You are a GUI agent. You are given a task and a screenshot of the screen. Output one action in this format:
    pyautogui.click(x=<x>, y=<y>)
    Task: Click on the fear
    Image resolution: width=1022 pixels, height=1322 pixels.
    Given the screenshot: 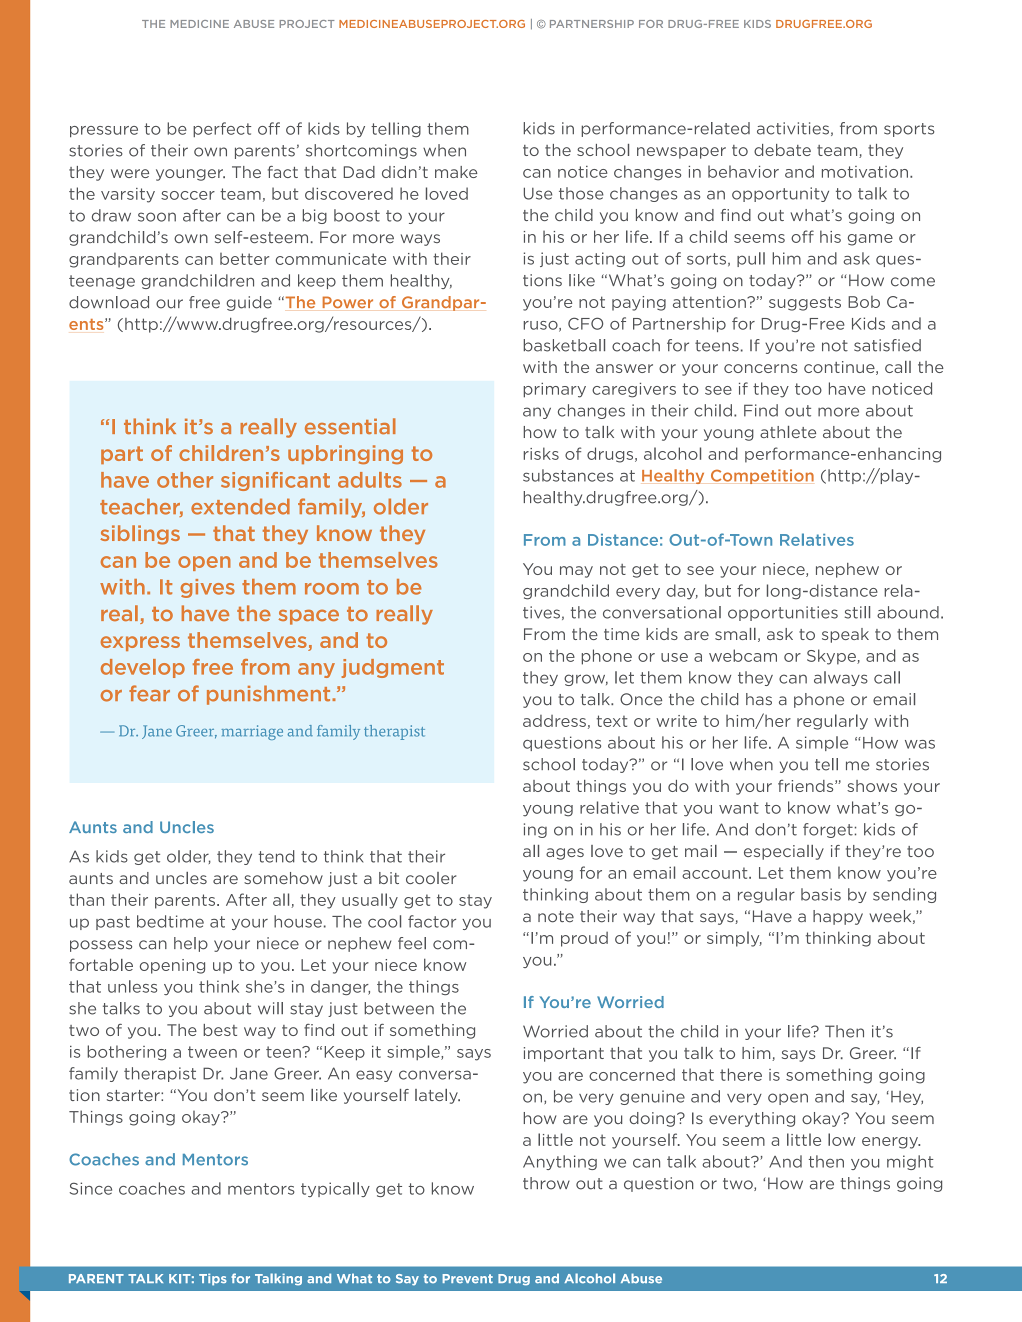 What is the action you would take?
    pyautogui.click(x=149, y=693)
